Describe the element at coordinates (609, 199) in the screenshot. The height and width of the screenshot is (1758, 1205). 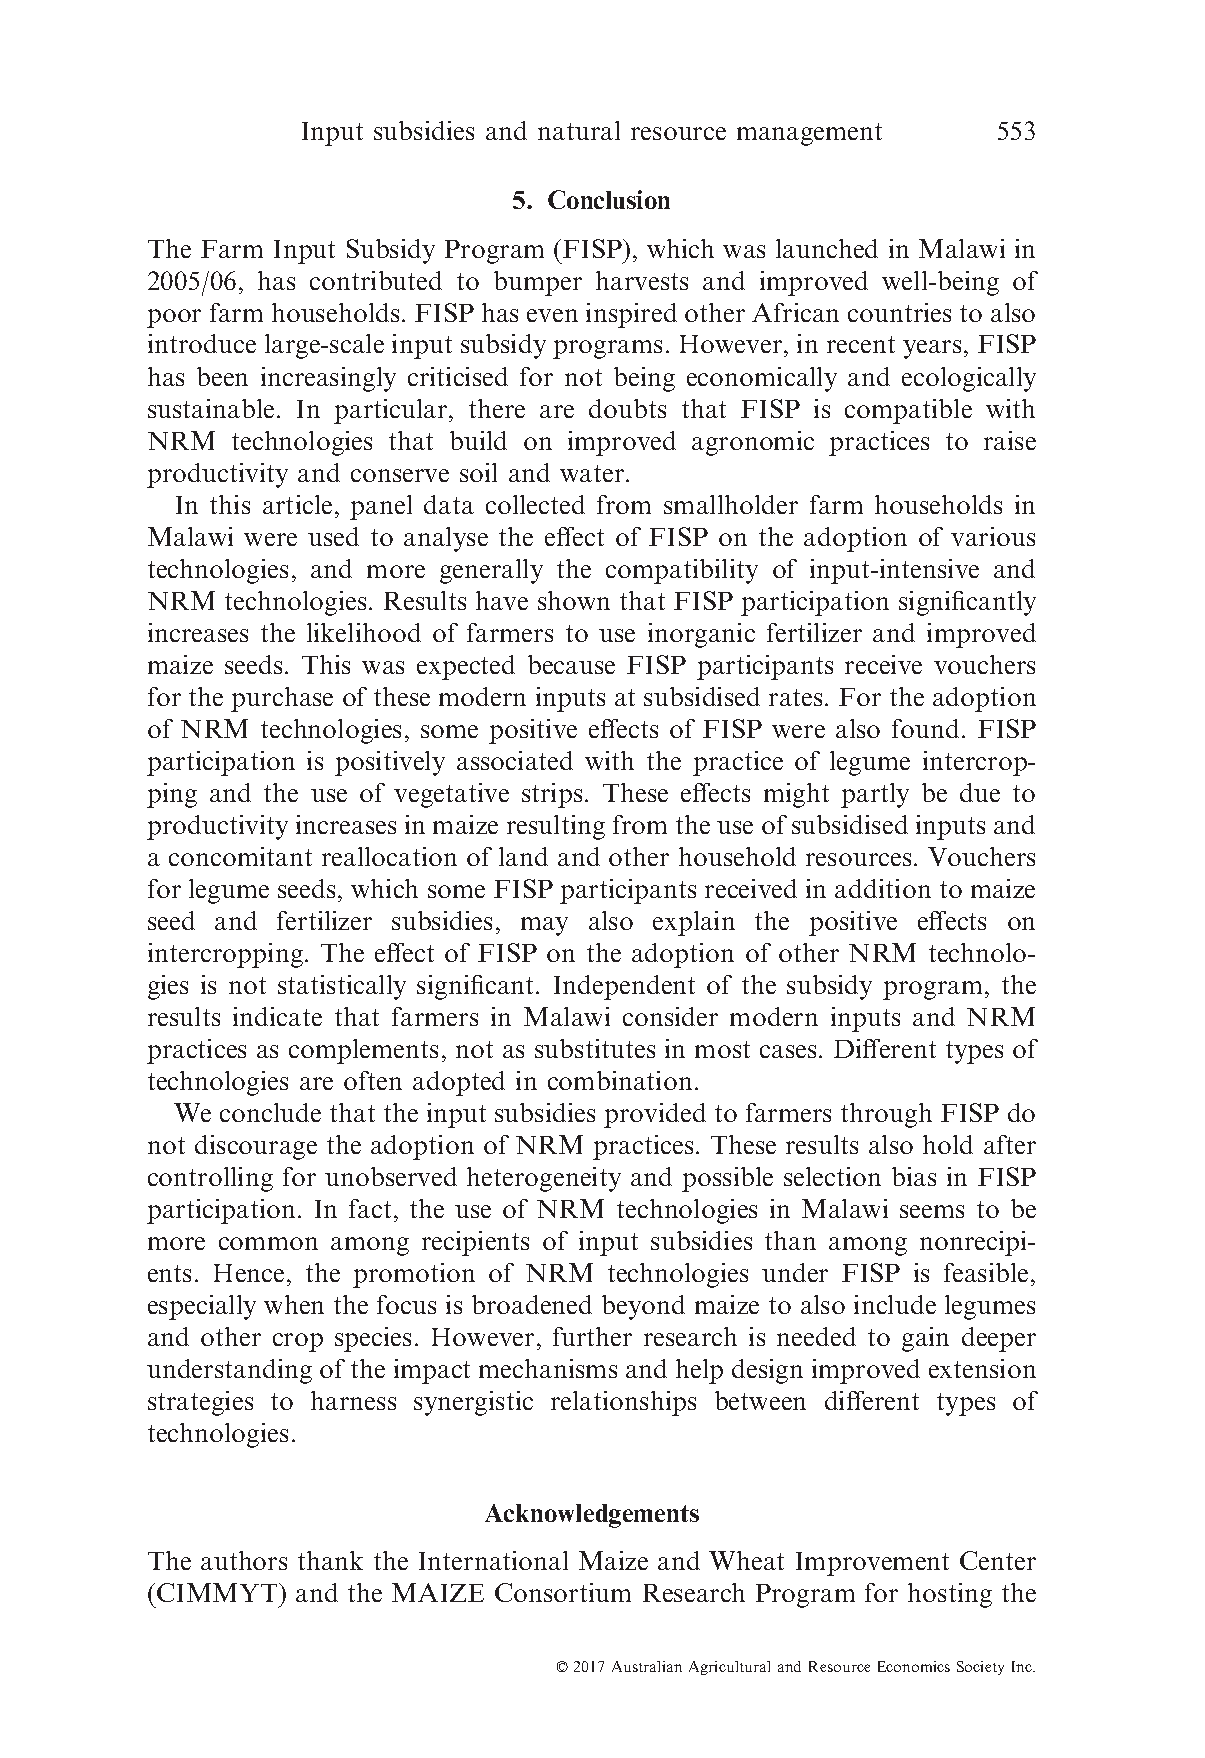
I see `Conclusion` at that location.
